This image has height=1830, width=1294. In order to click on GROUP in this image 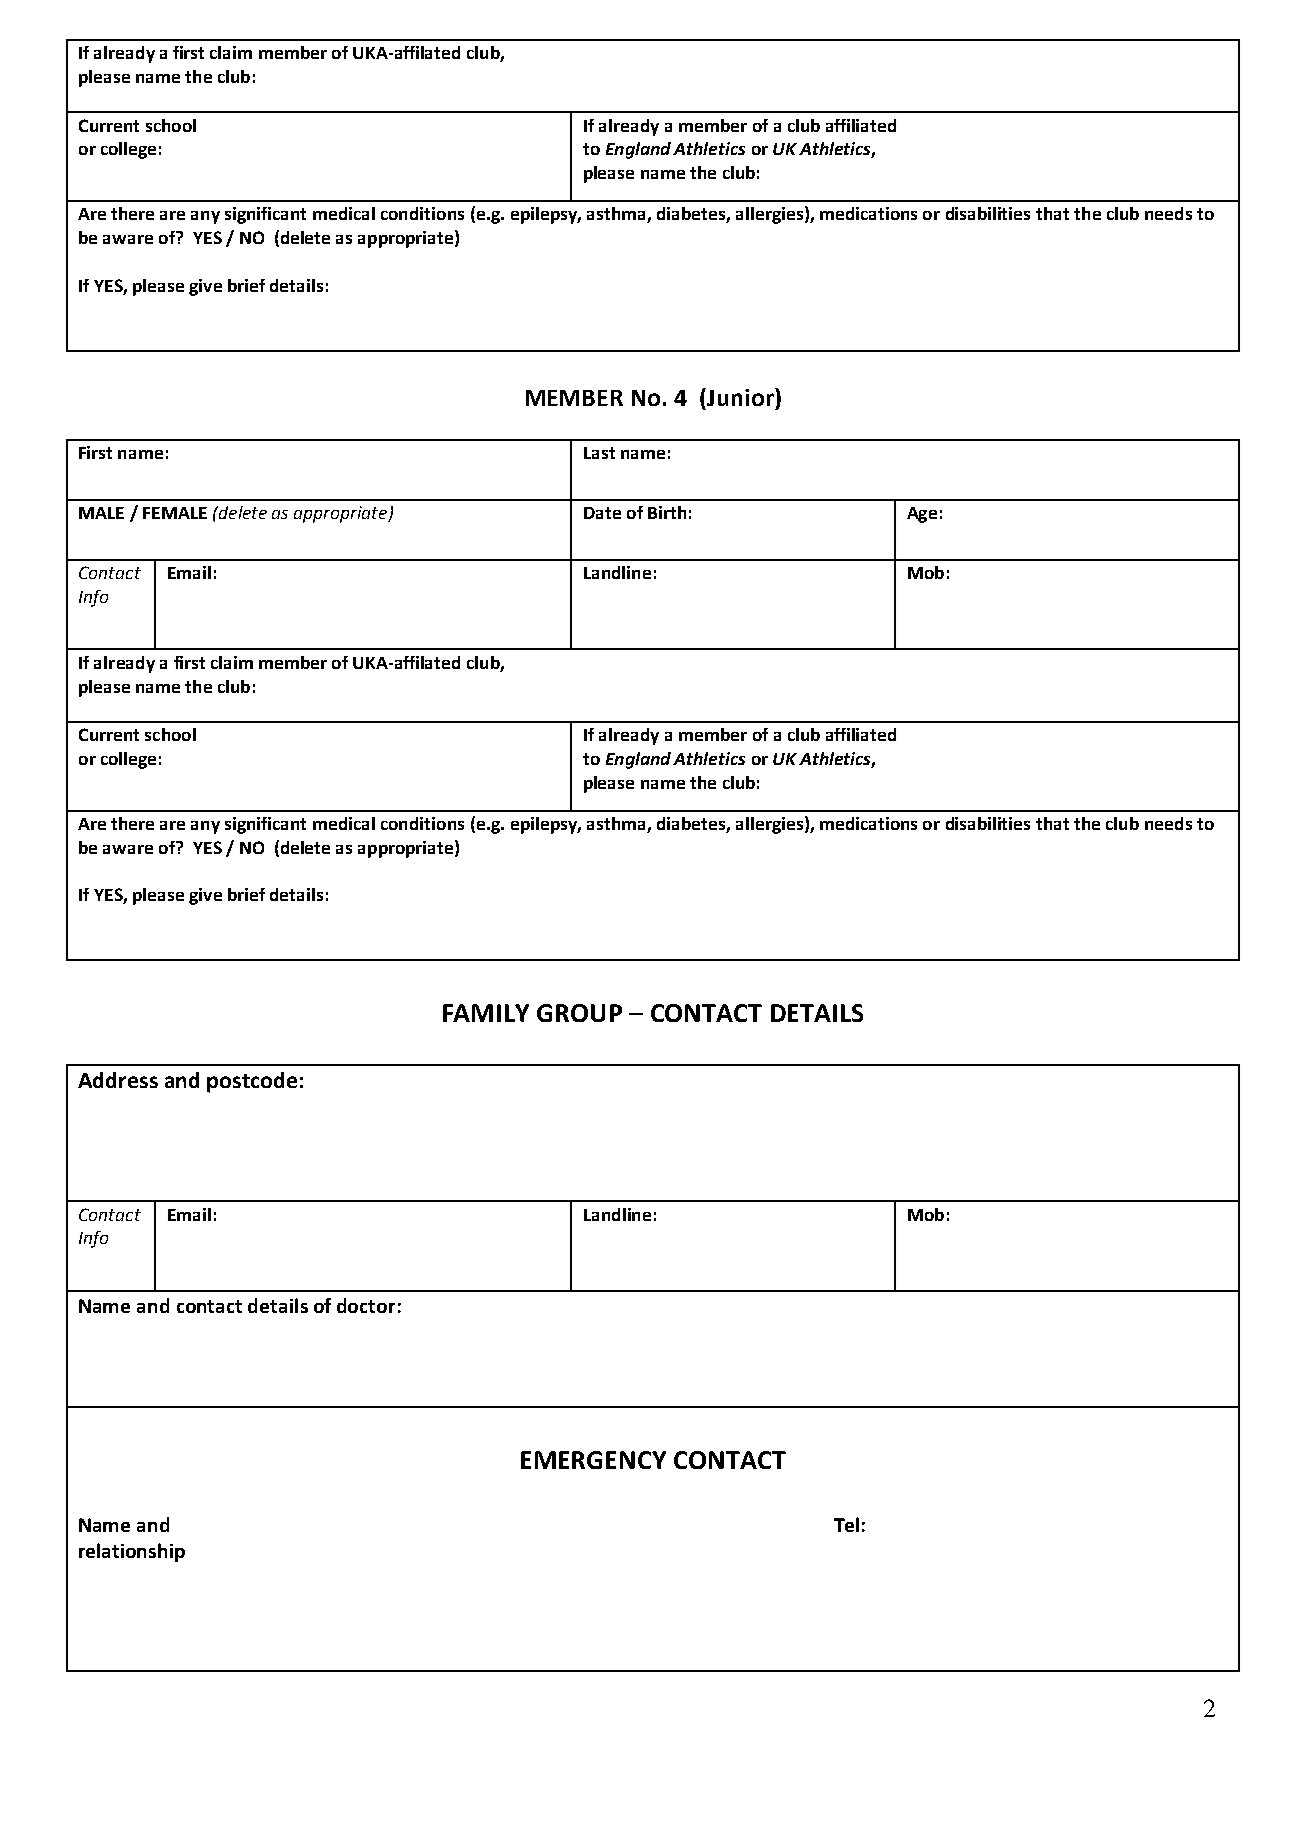, I will do `click(579, 1013)`.
